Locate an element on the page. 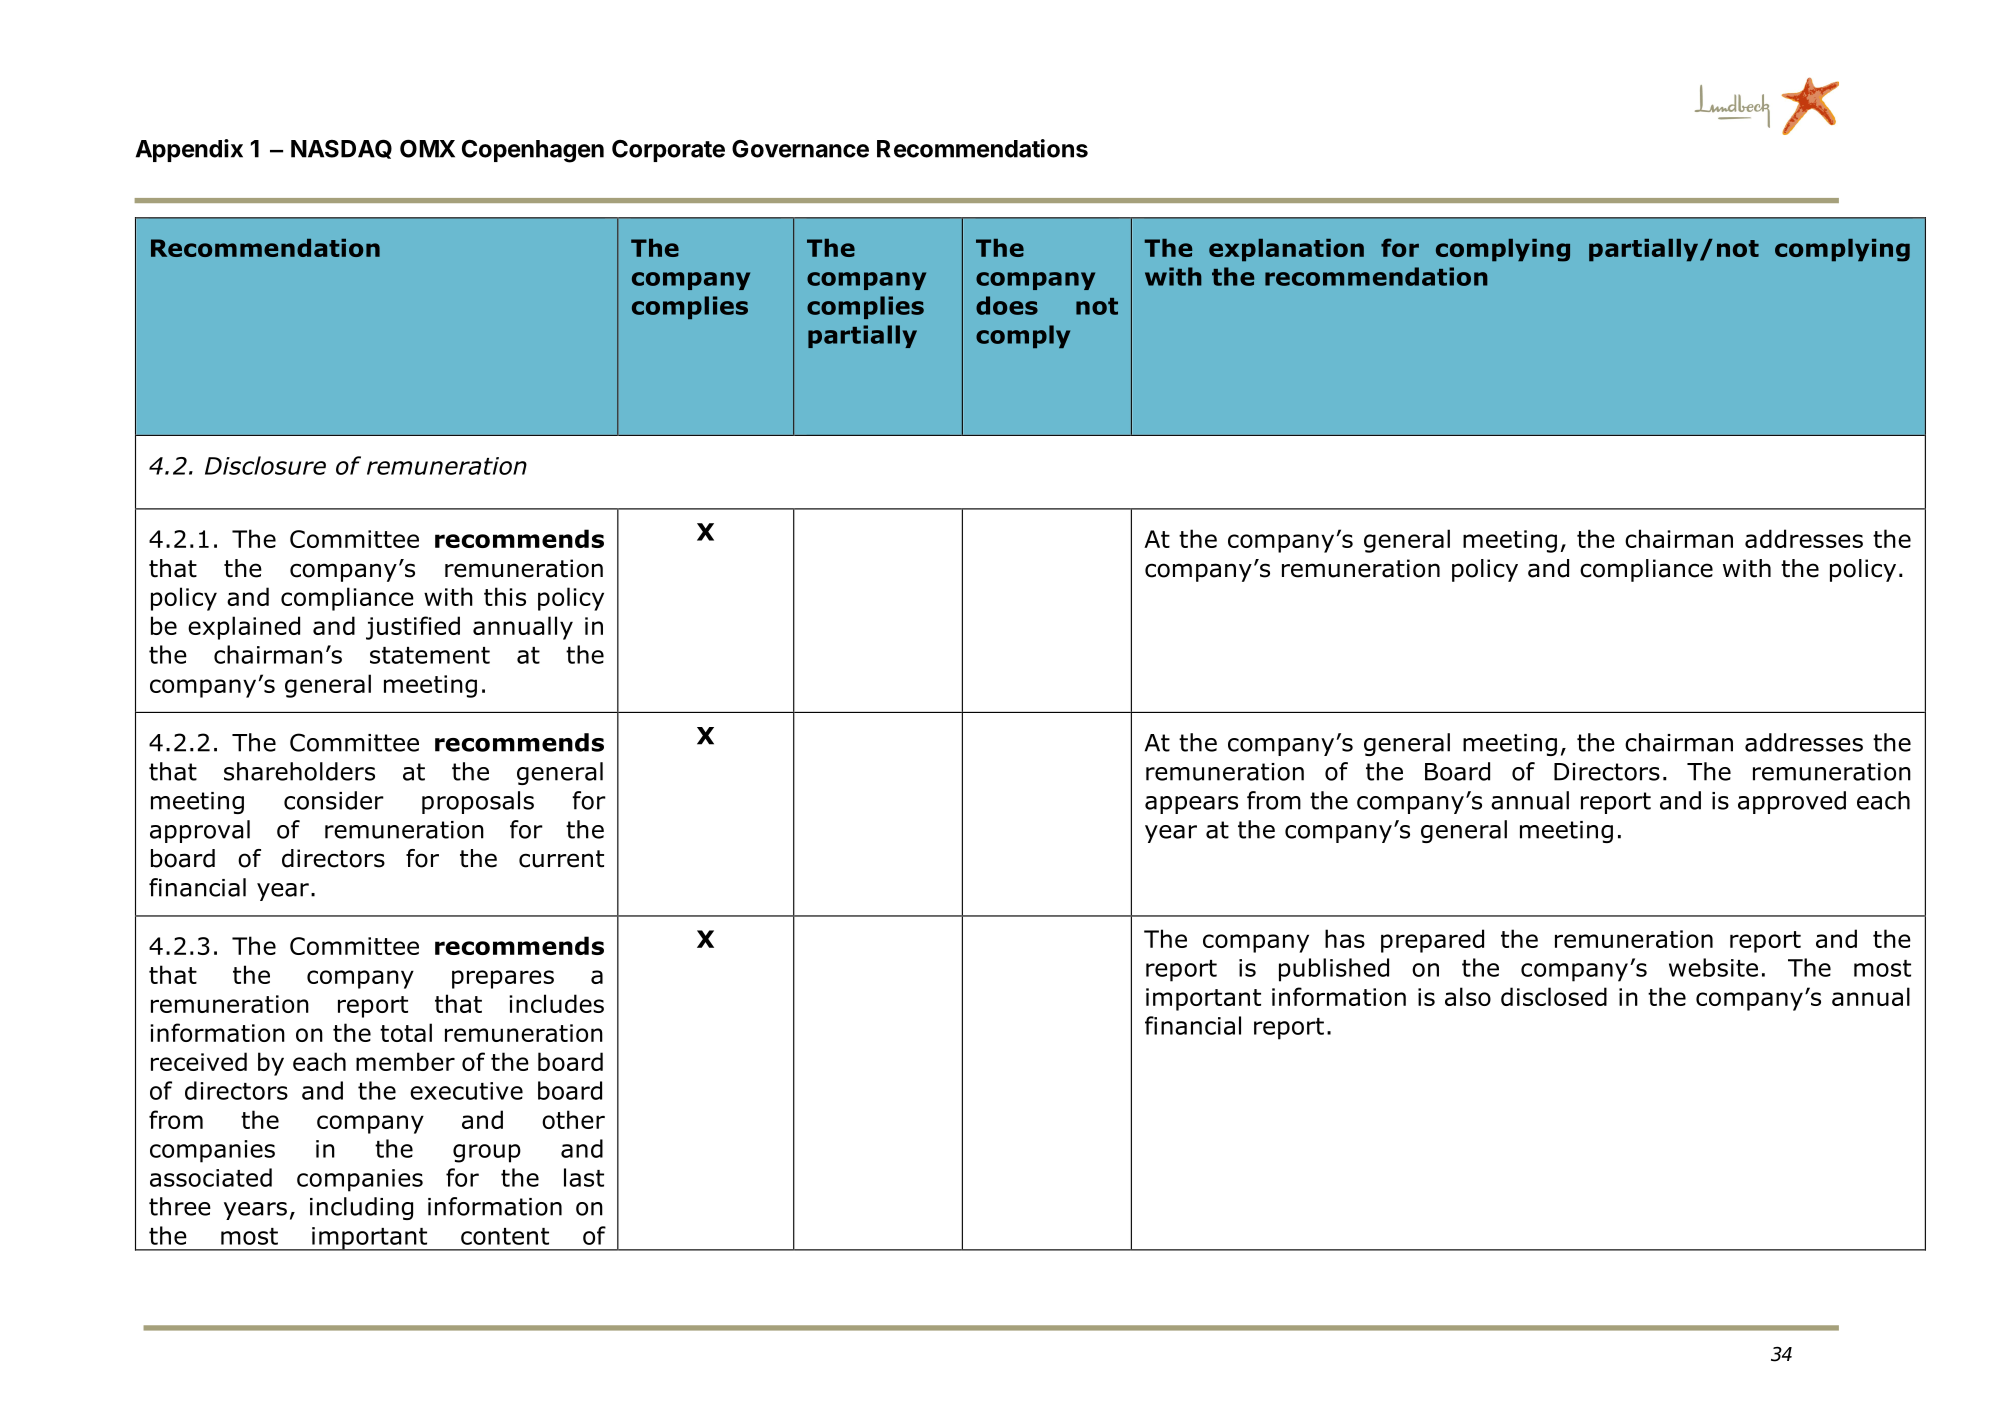  this is located at coordinates (505, 596).
